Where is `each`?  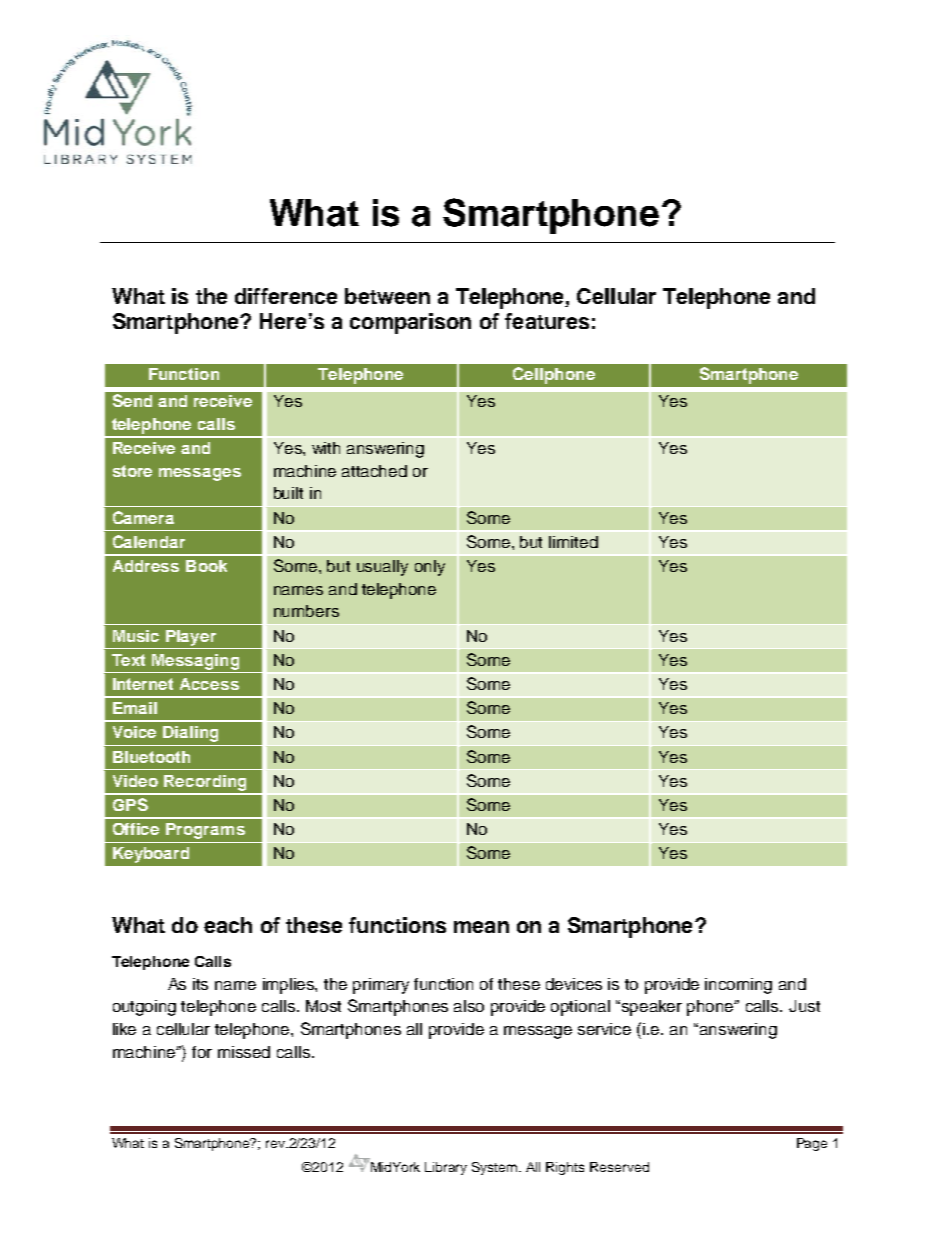 each is located at coordinates (228, 925).
